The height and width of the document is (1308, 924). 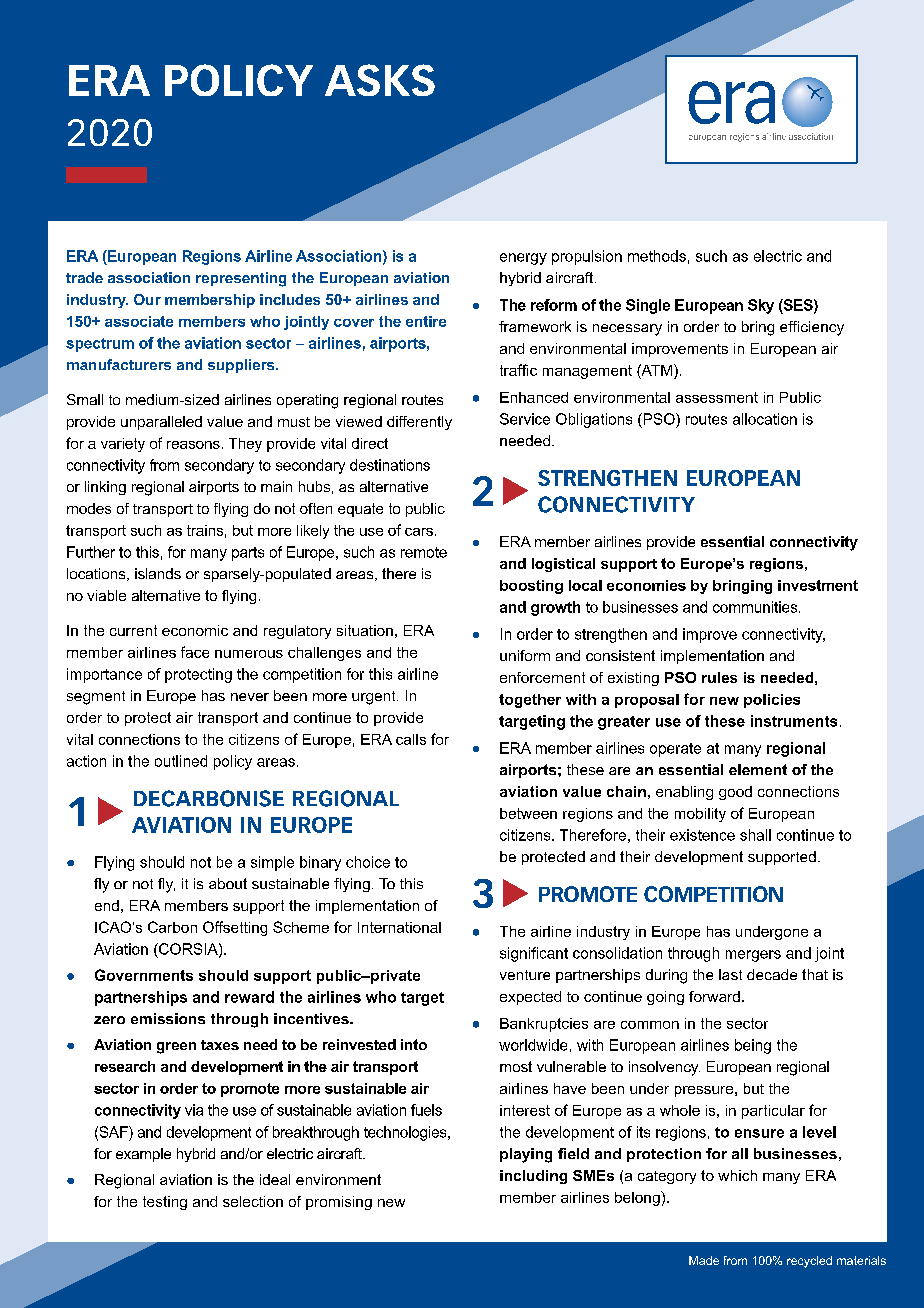 What do you see at coordinates (753, 956) in the document?
I see `mergers` at bounding box center [753, 956].
